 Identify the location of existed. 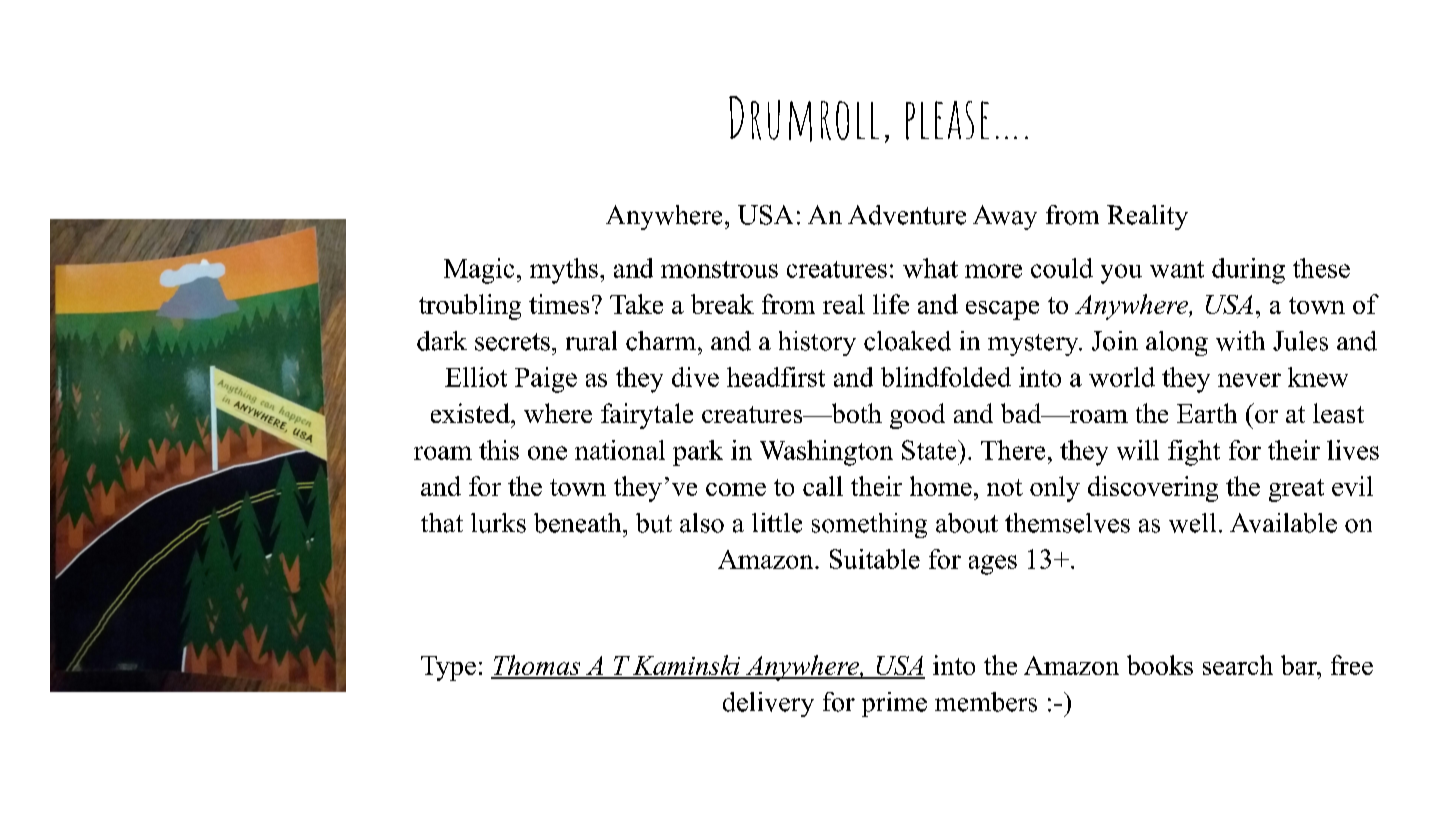
(471, 413).
